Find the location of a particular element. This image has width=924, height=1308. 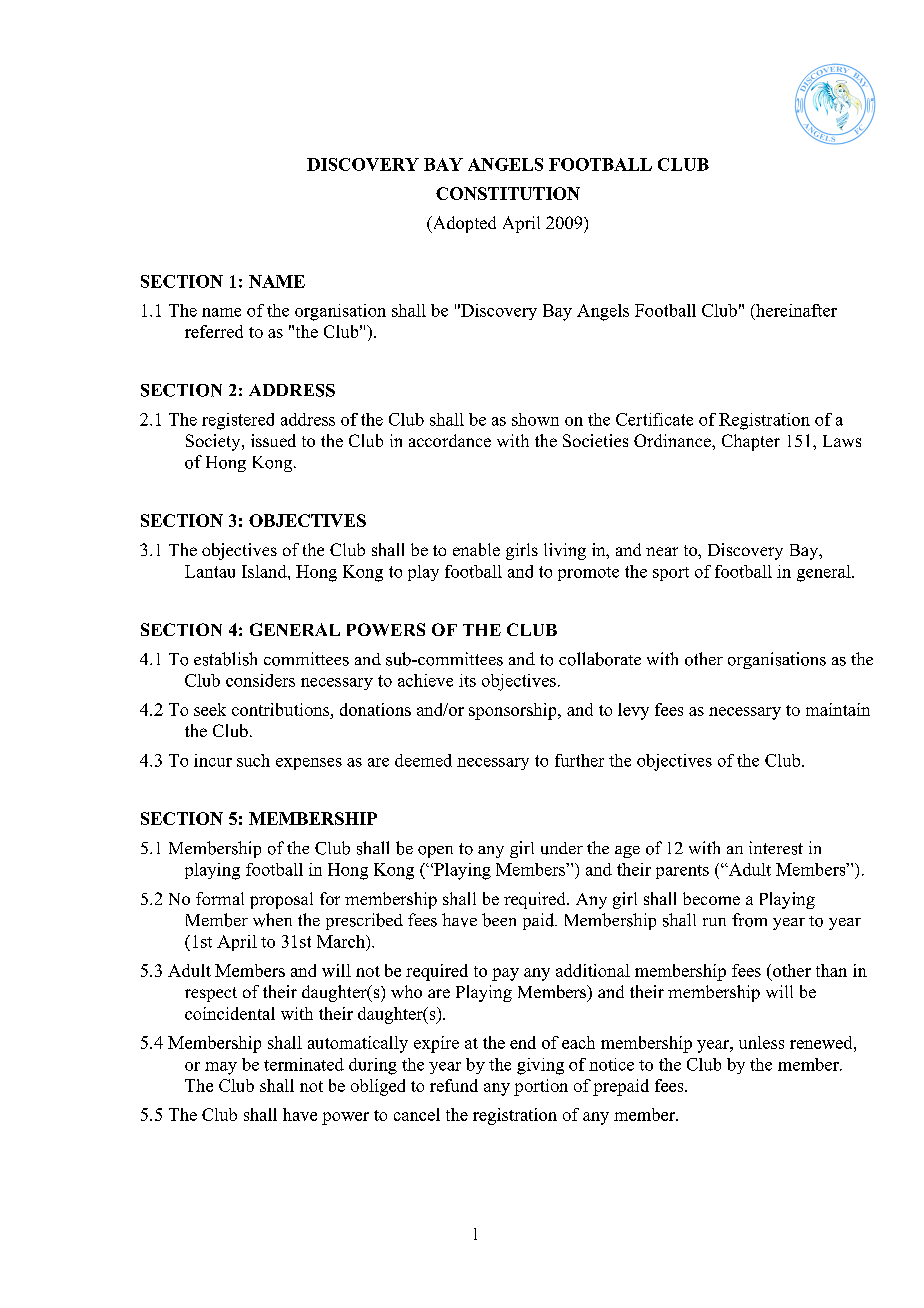

considers is located at coordinates (260, 680).
